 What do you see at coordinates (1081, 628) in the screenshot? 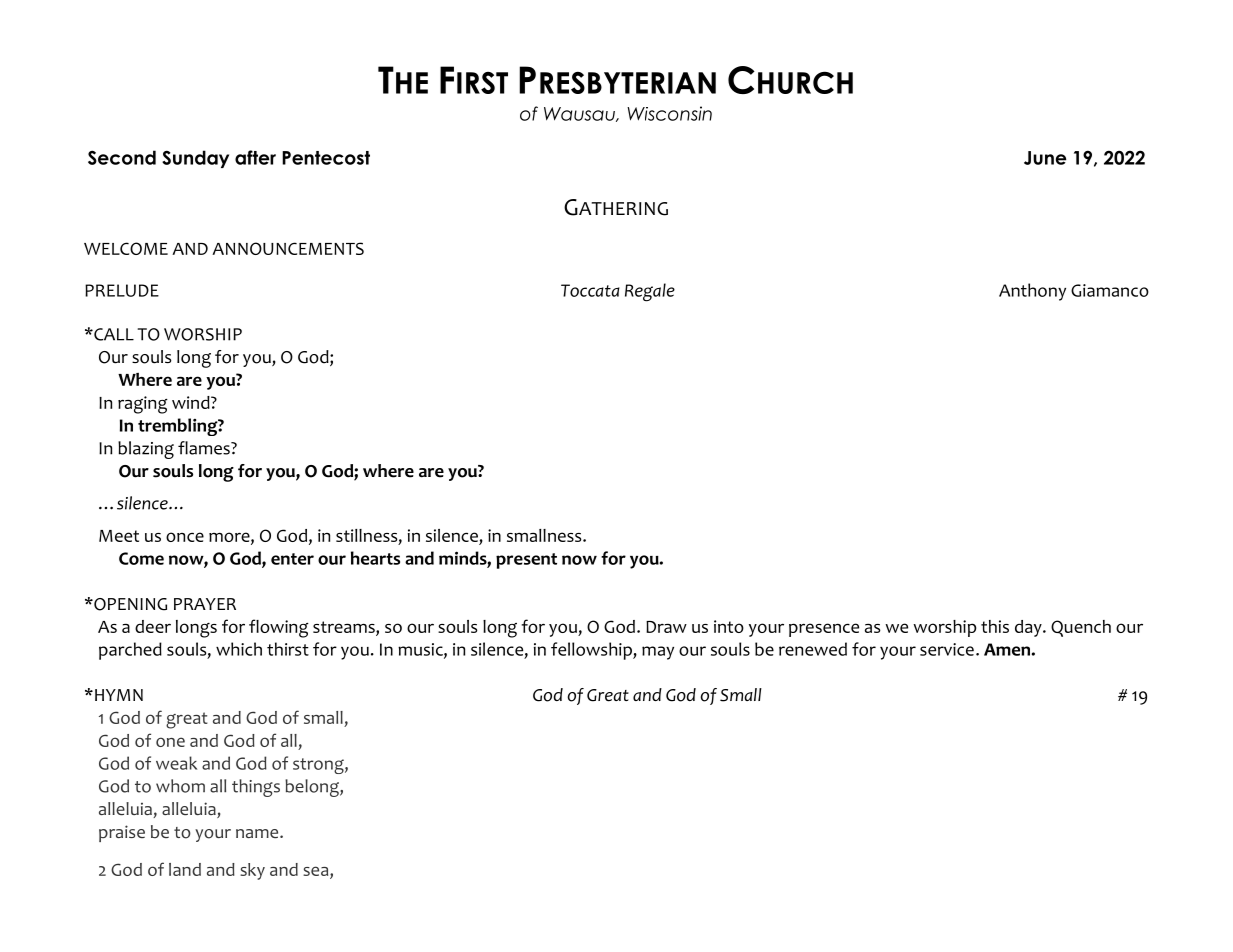
I see `Quench` at bounding box center [1081, 628].
